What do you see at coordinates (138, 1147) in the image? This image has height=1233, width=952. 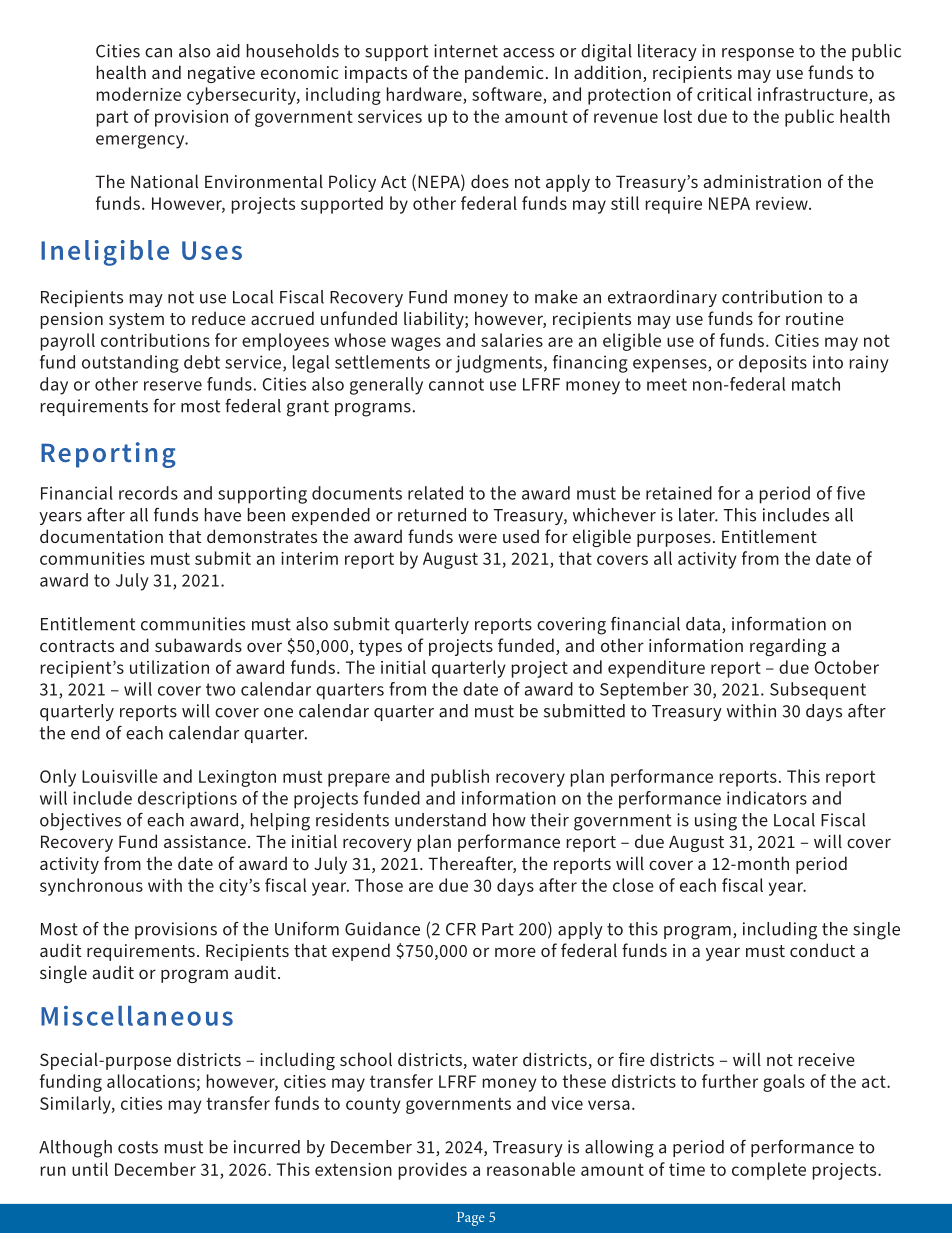 I see `costs` at bounding box center [138, 1147].
